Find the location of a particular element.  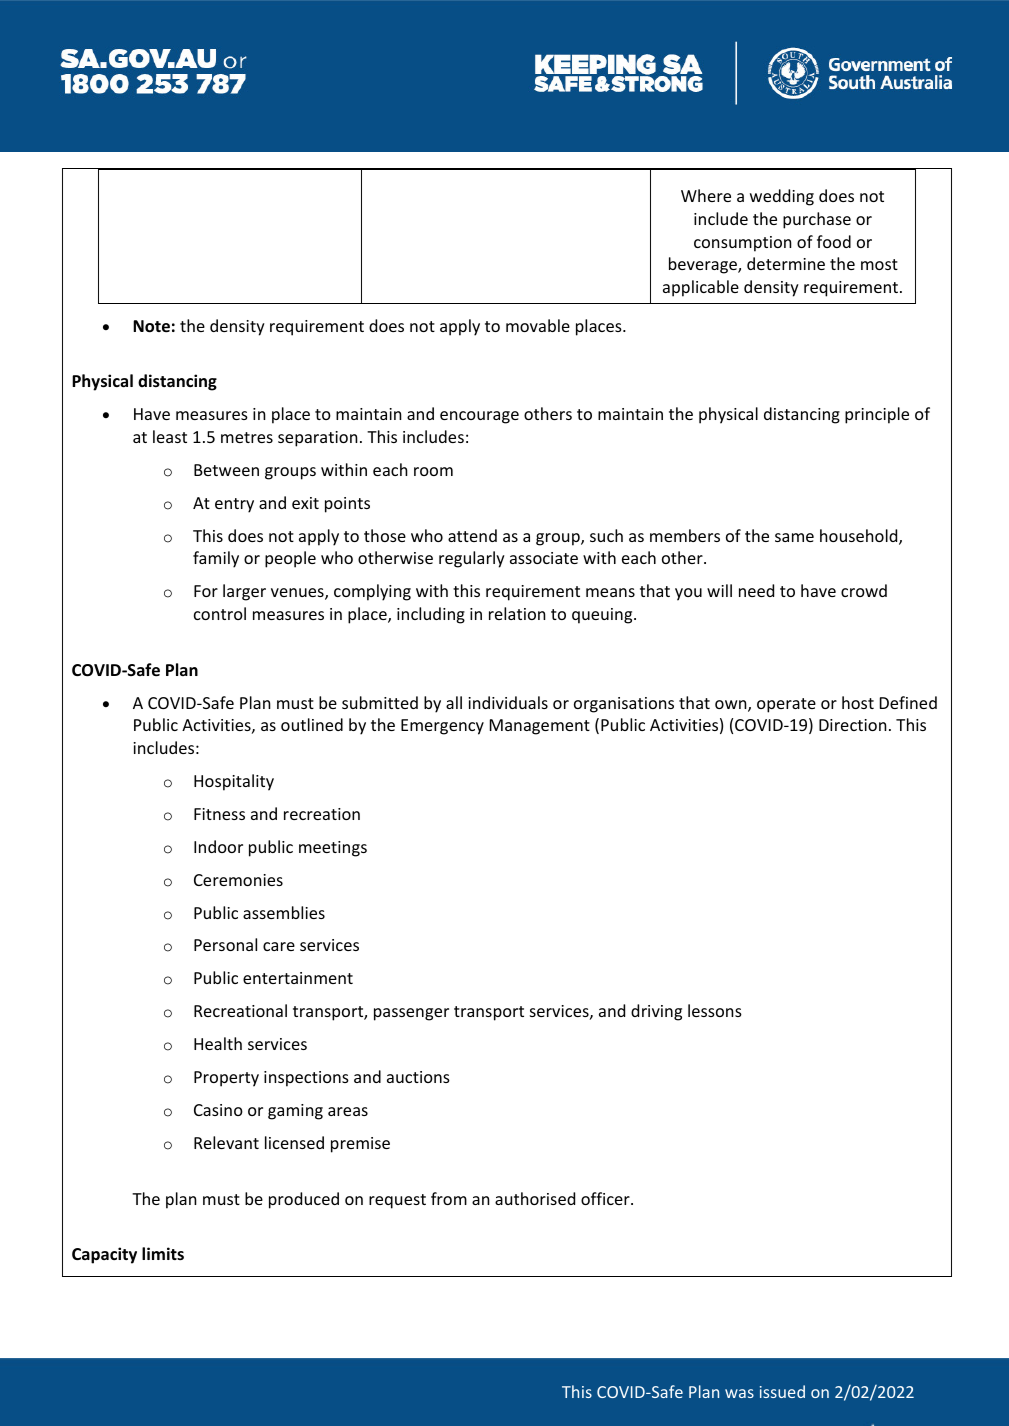

limits is located at coordinates (163, 1253).
